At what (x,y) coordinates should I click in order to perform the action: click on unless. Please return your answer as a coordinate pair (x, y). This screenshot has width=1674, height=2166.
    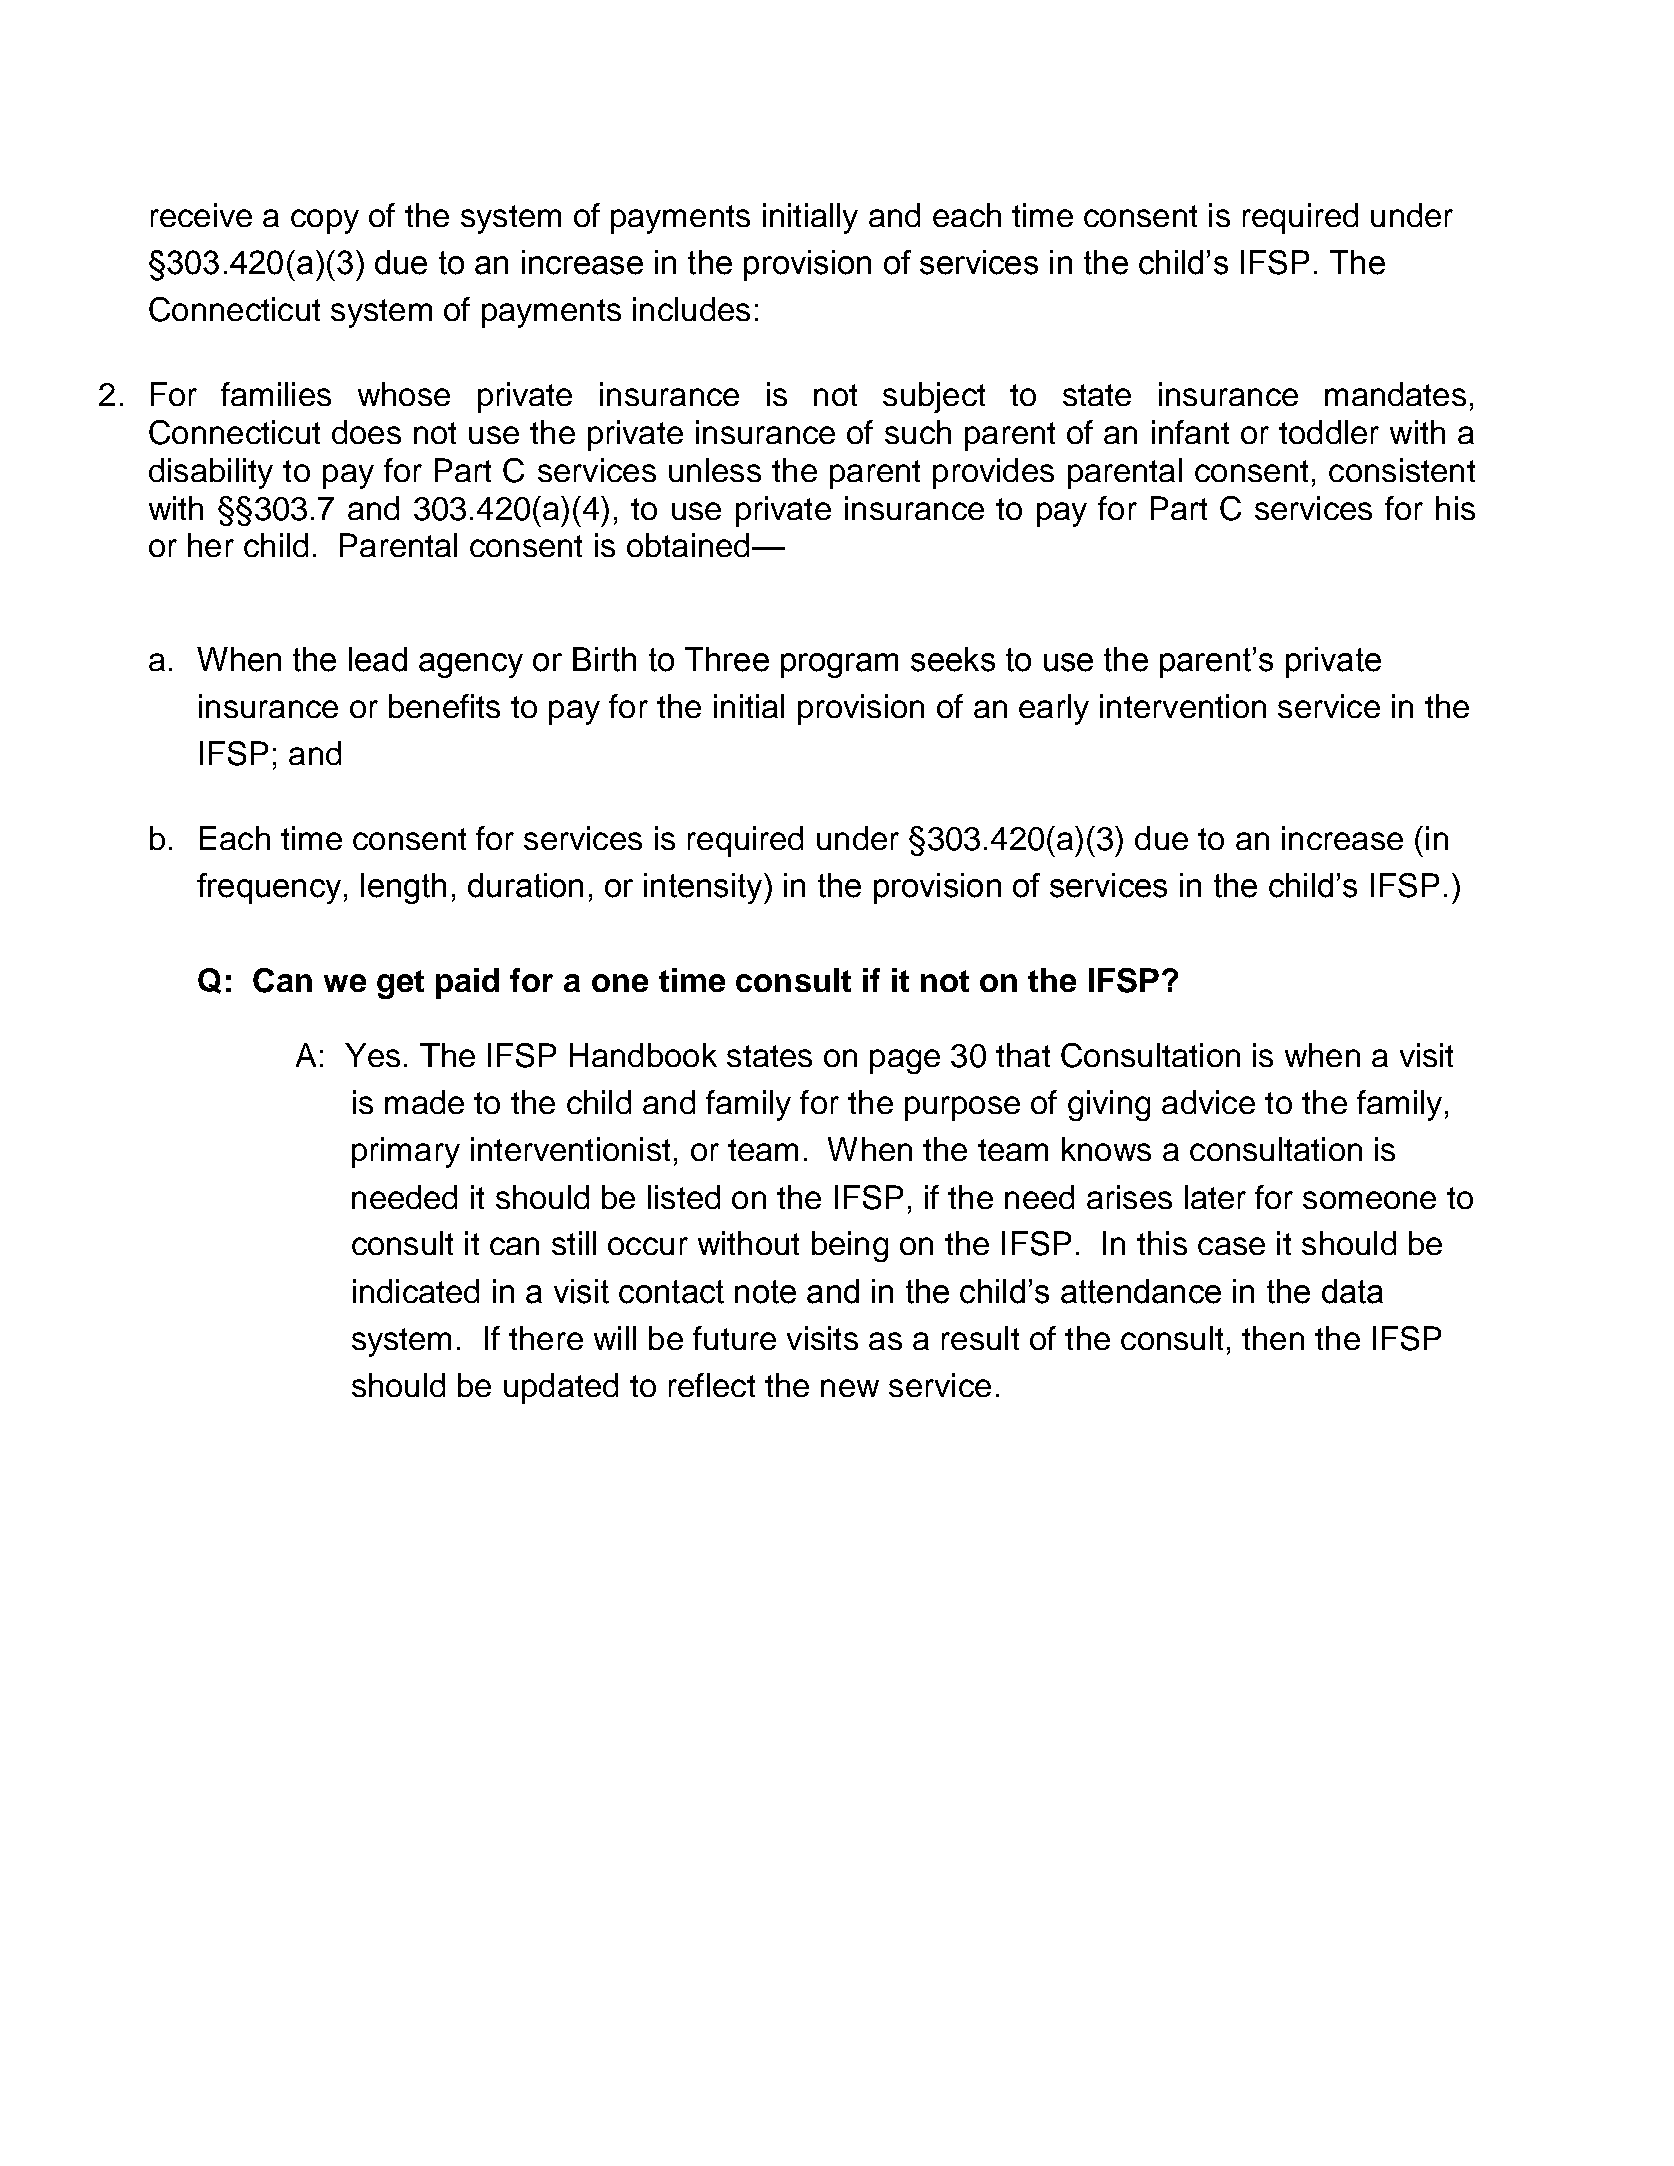
    Looking at the image, I should click on (715, 470).
